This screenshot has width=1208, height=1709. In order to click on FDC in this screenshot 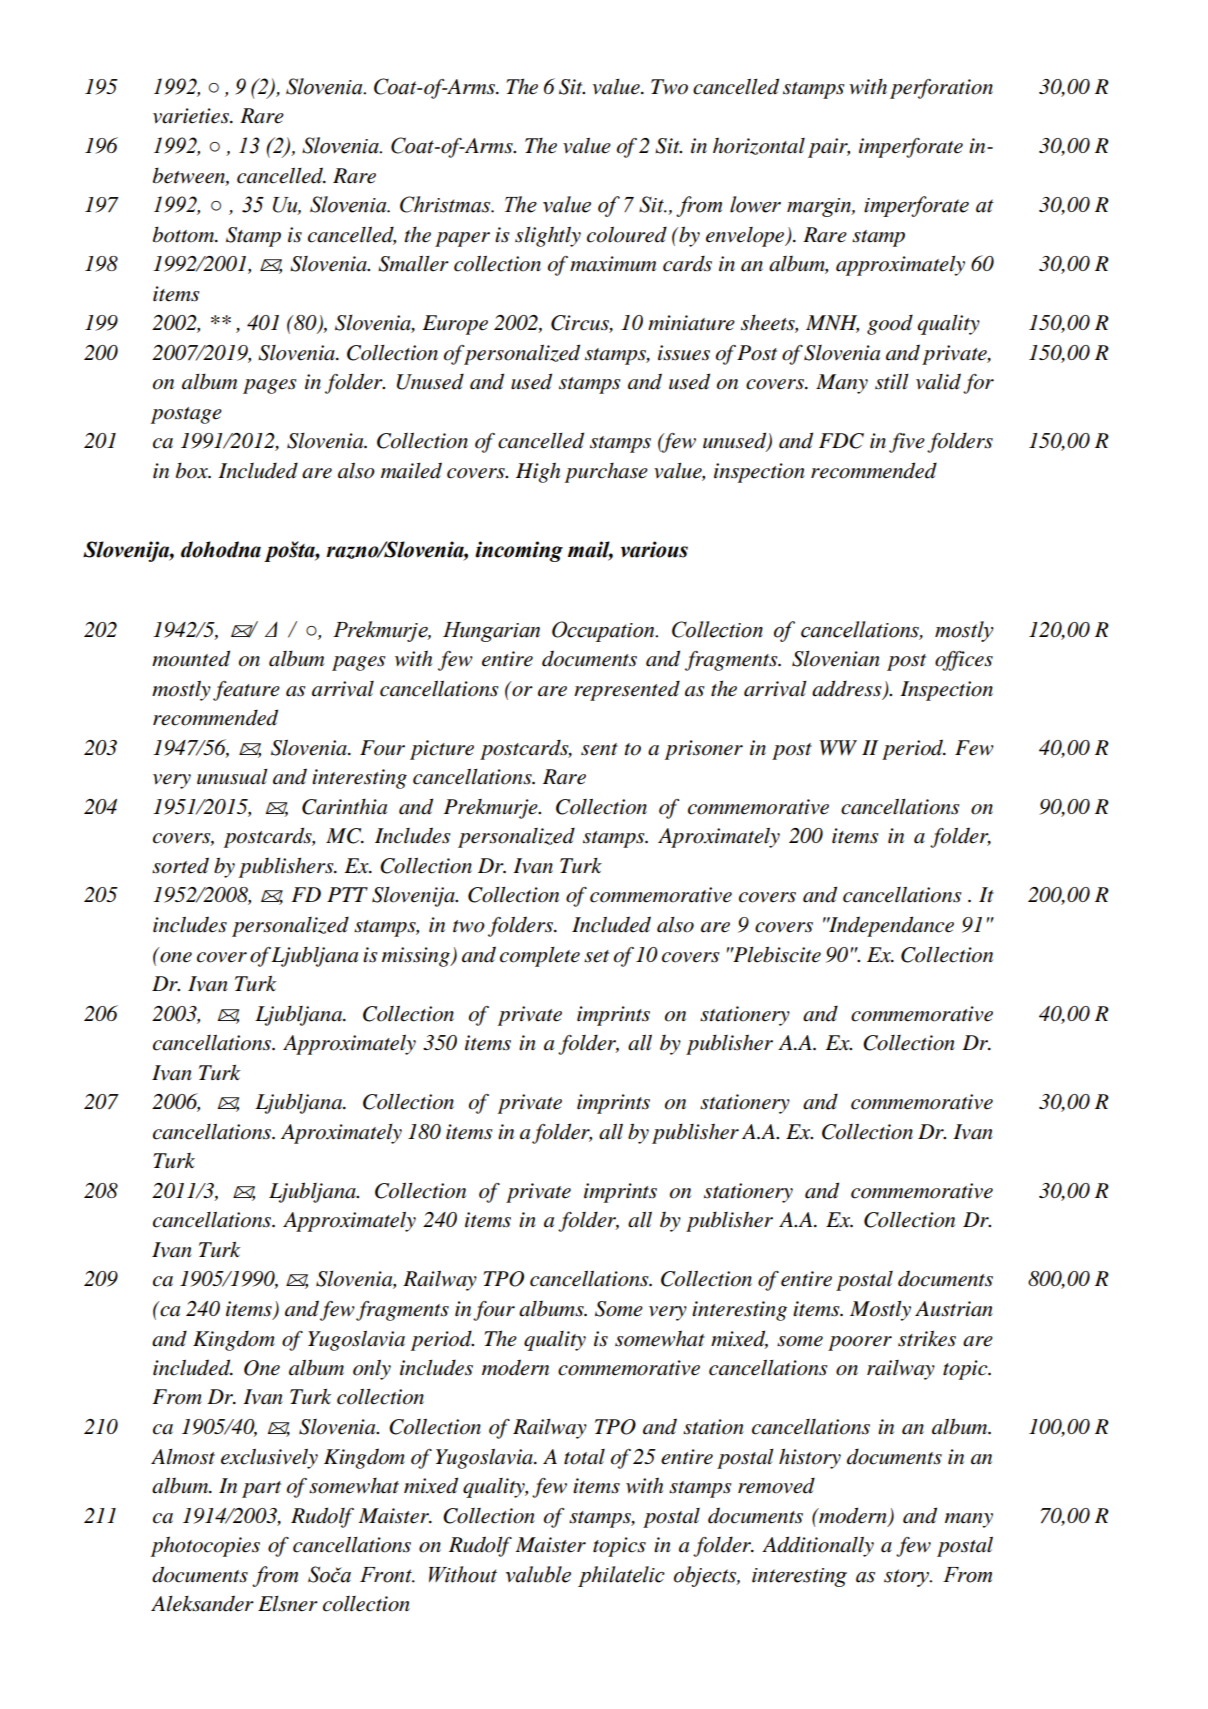, I will do `click(841, 441)`.
